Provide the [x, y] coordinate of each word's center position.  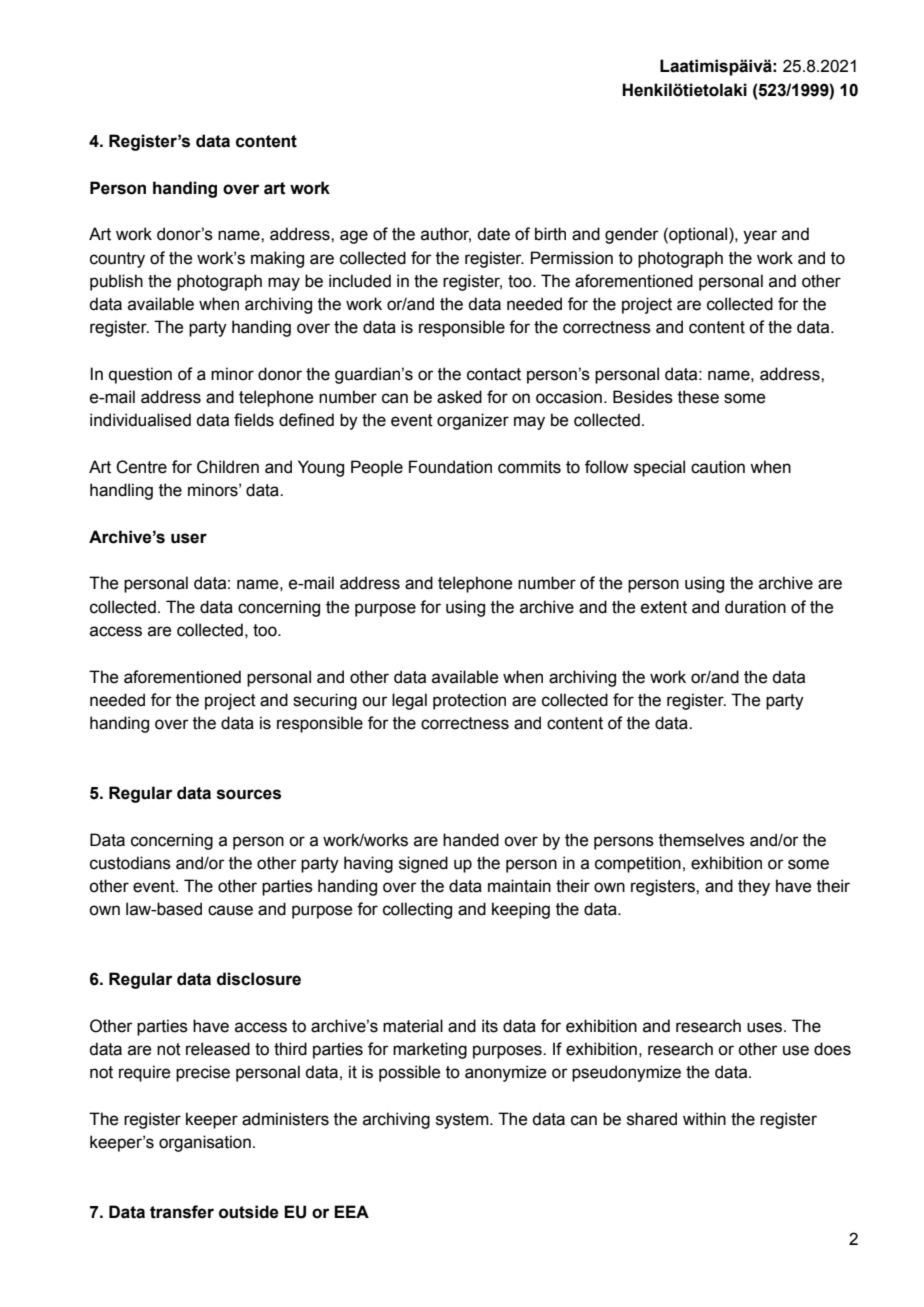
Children [228, 467]
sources [249, 794]
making [277, 259]
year [760, 237]
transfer [182, 1212]
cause [230, 910]
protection [469, 701]
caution [718, 467]
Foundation [450, 467]
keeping [521, 910]
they [754, 887]
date [493, 234]
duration [755, 607]
